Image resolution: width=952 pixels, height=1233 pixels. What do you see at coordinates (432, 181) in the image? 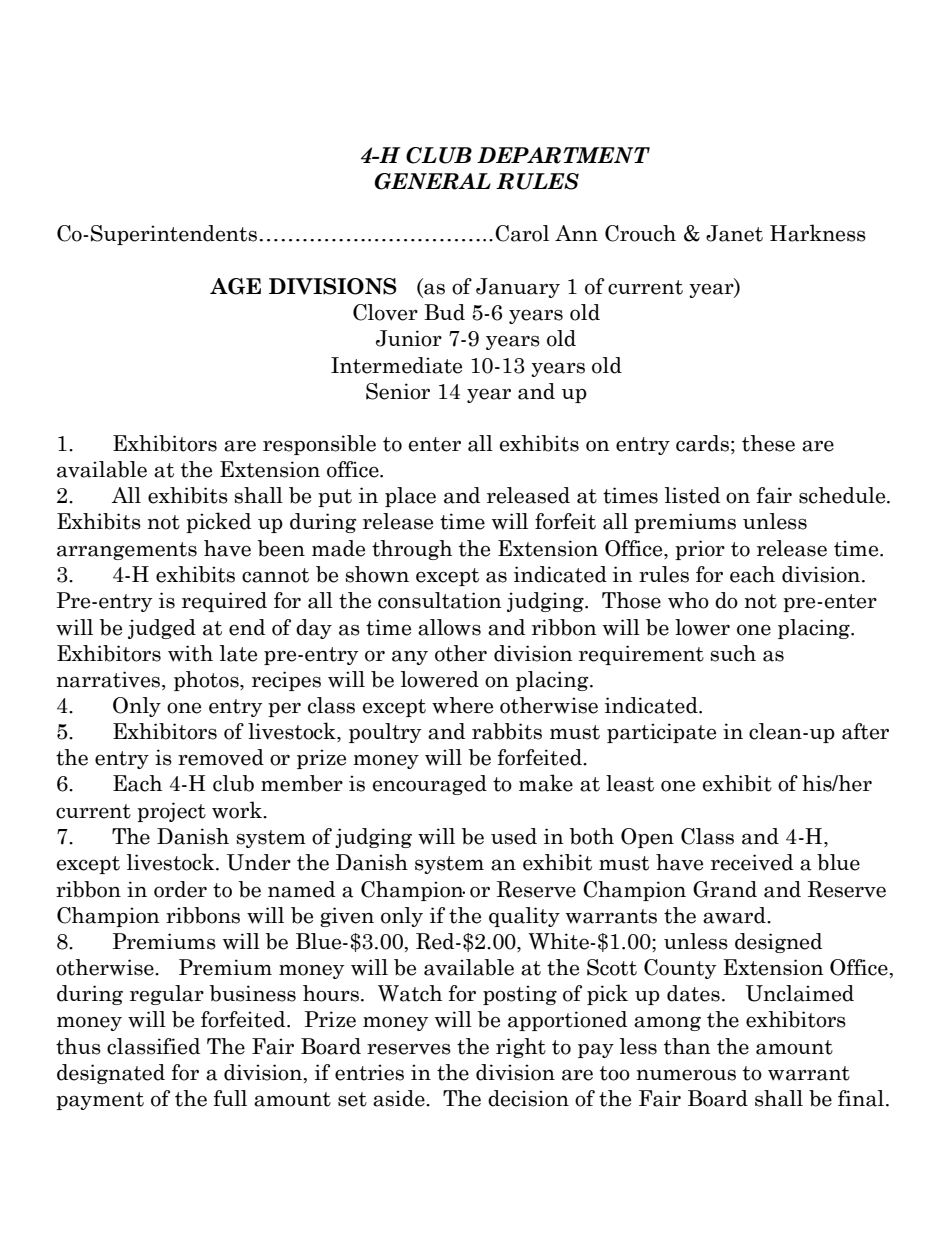
I see `GENERAL` at bounding box center [432, 181].
